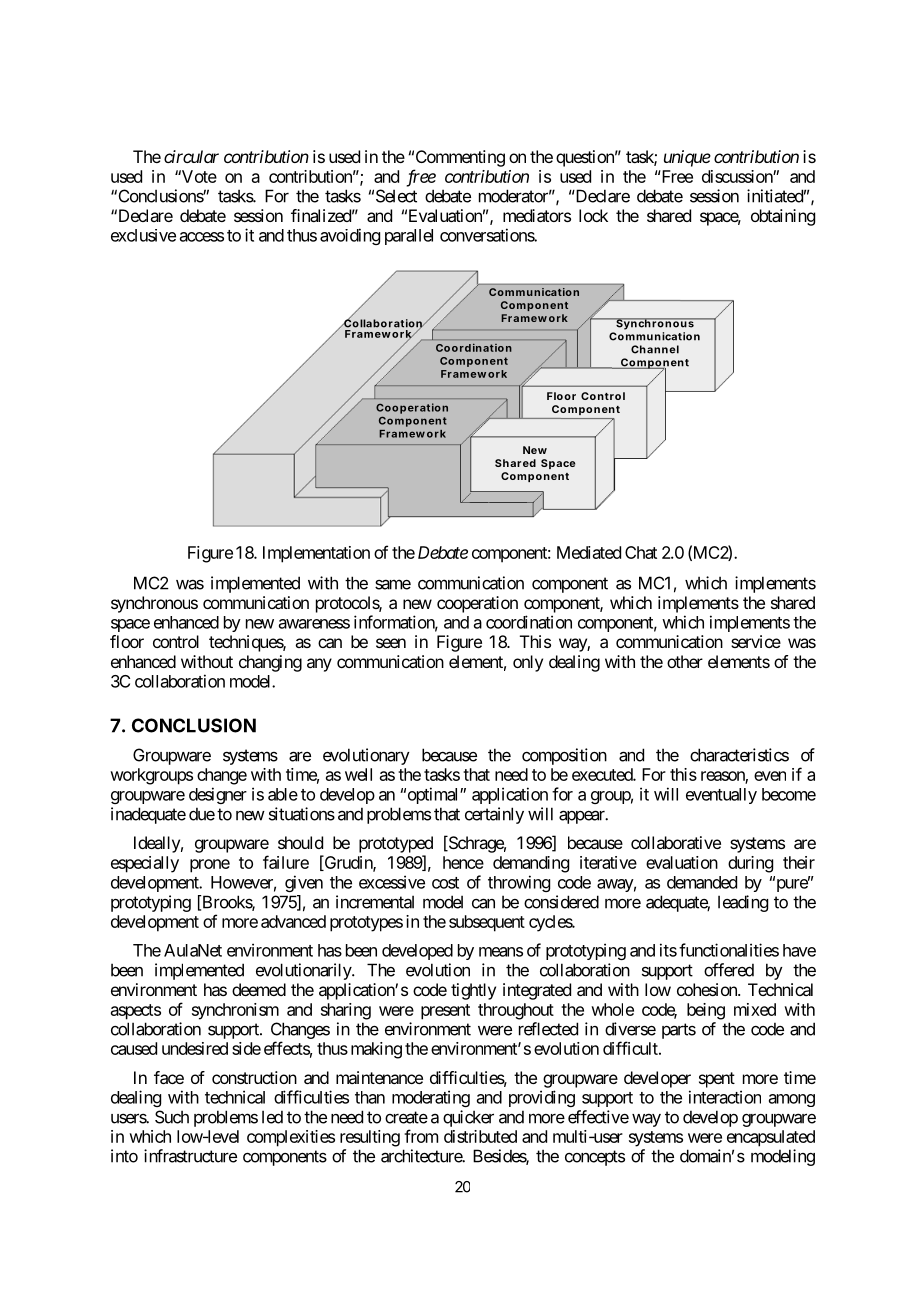 This image has width=924, height=1308. I want to click on Such, so click(172, 1117).
